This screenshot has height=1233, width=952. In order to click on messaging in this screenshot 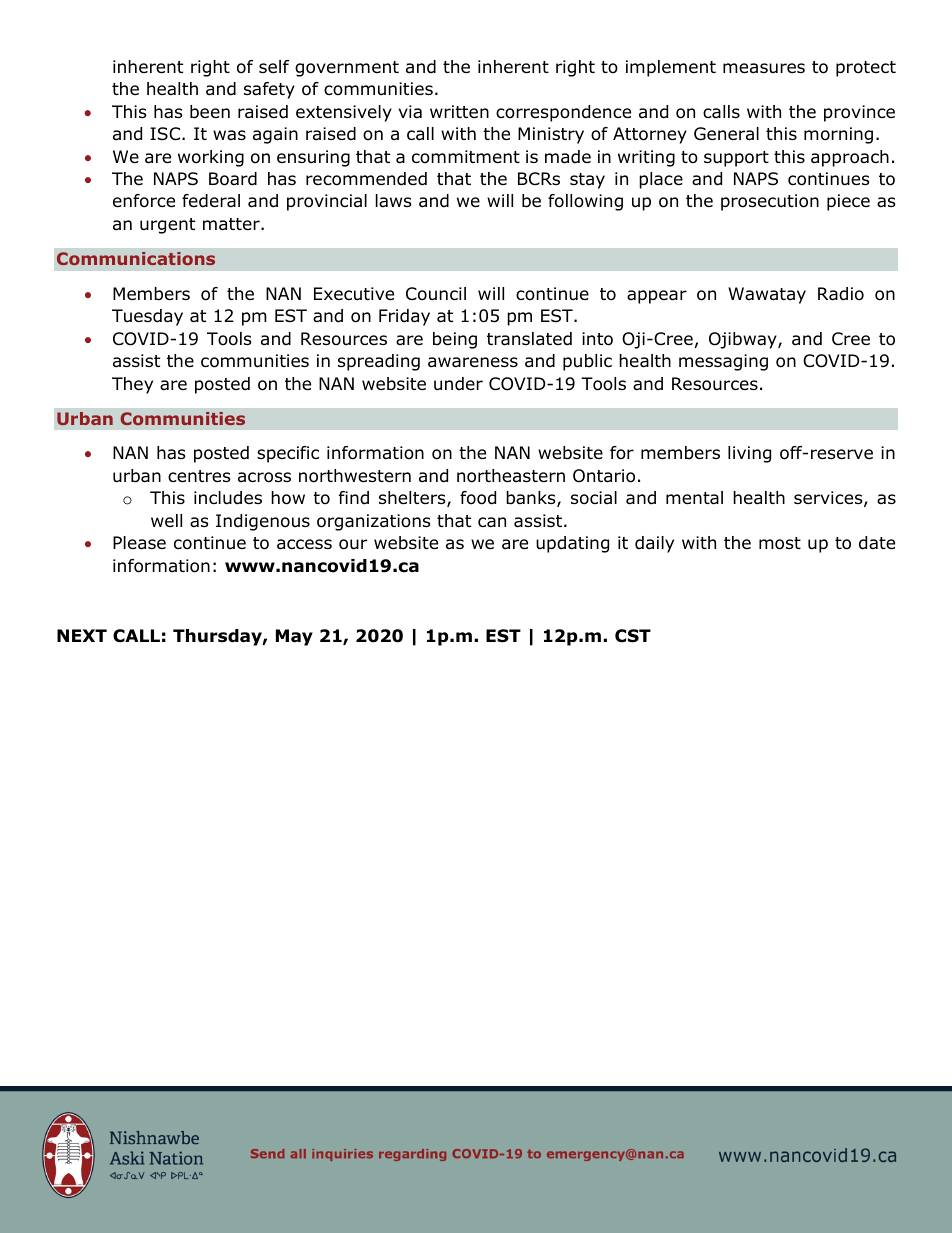, I will do `click(723, 362)`.
